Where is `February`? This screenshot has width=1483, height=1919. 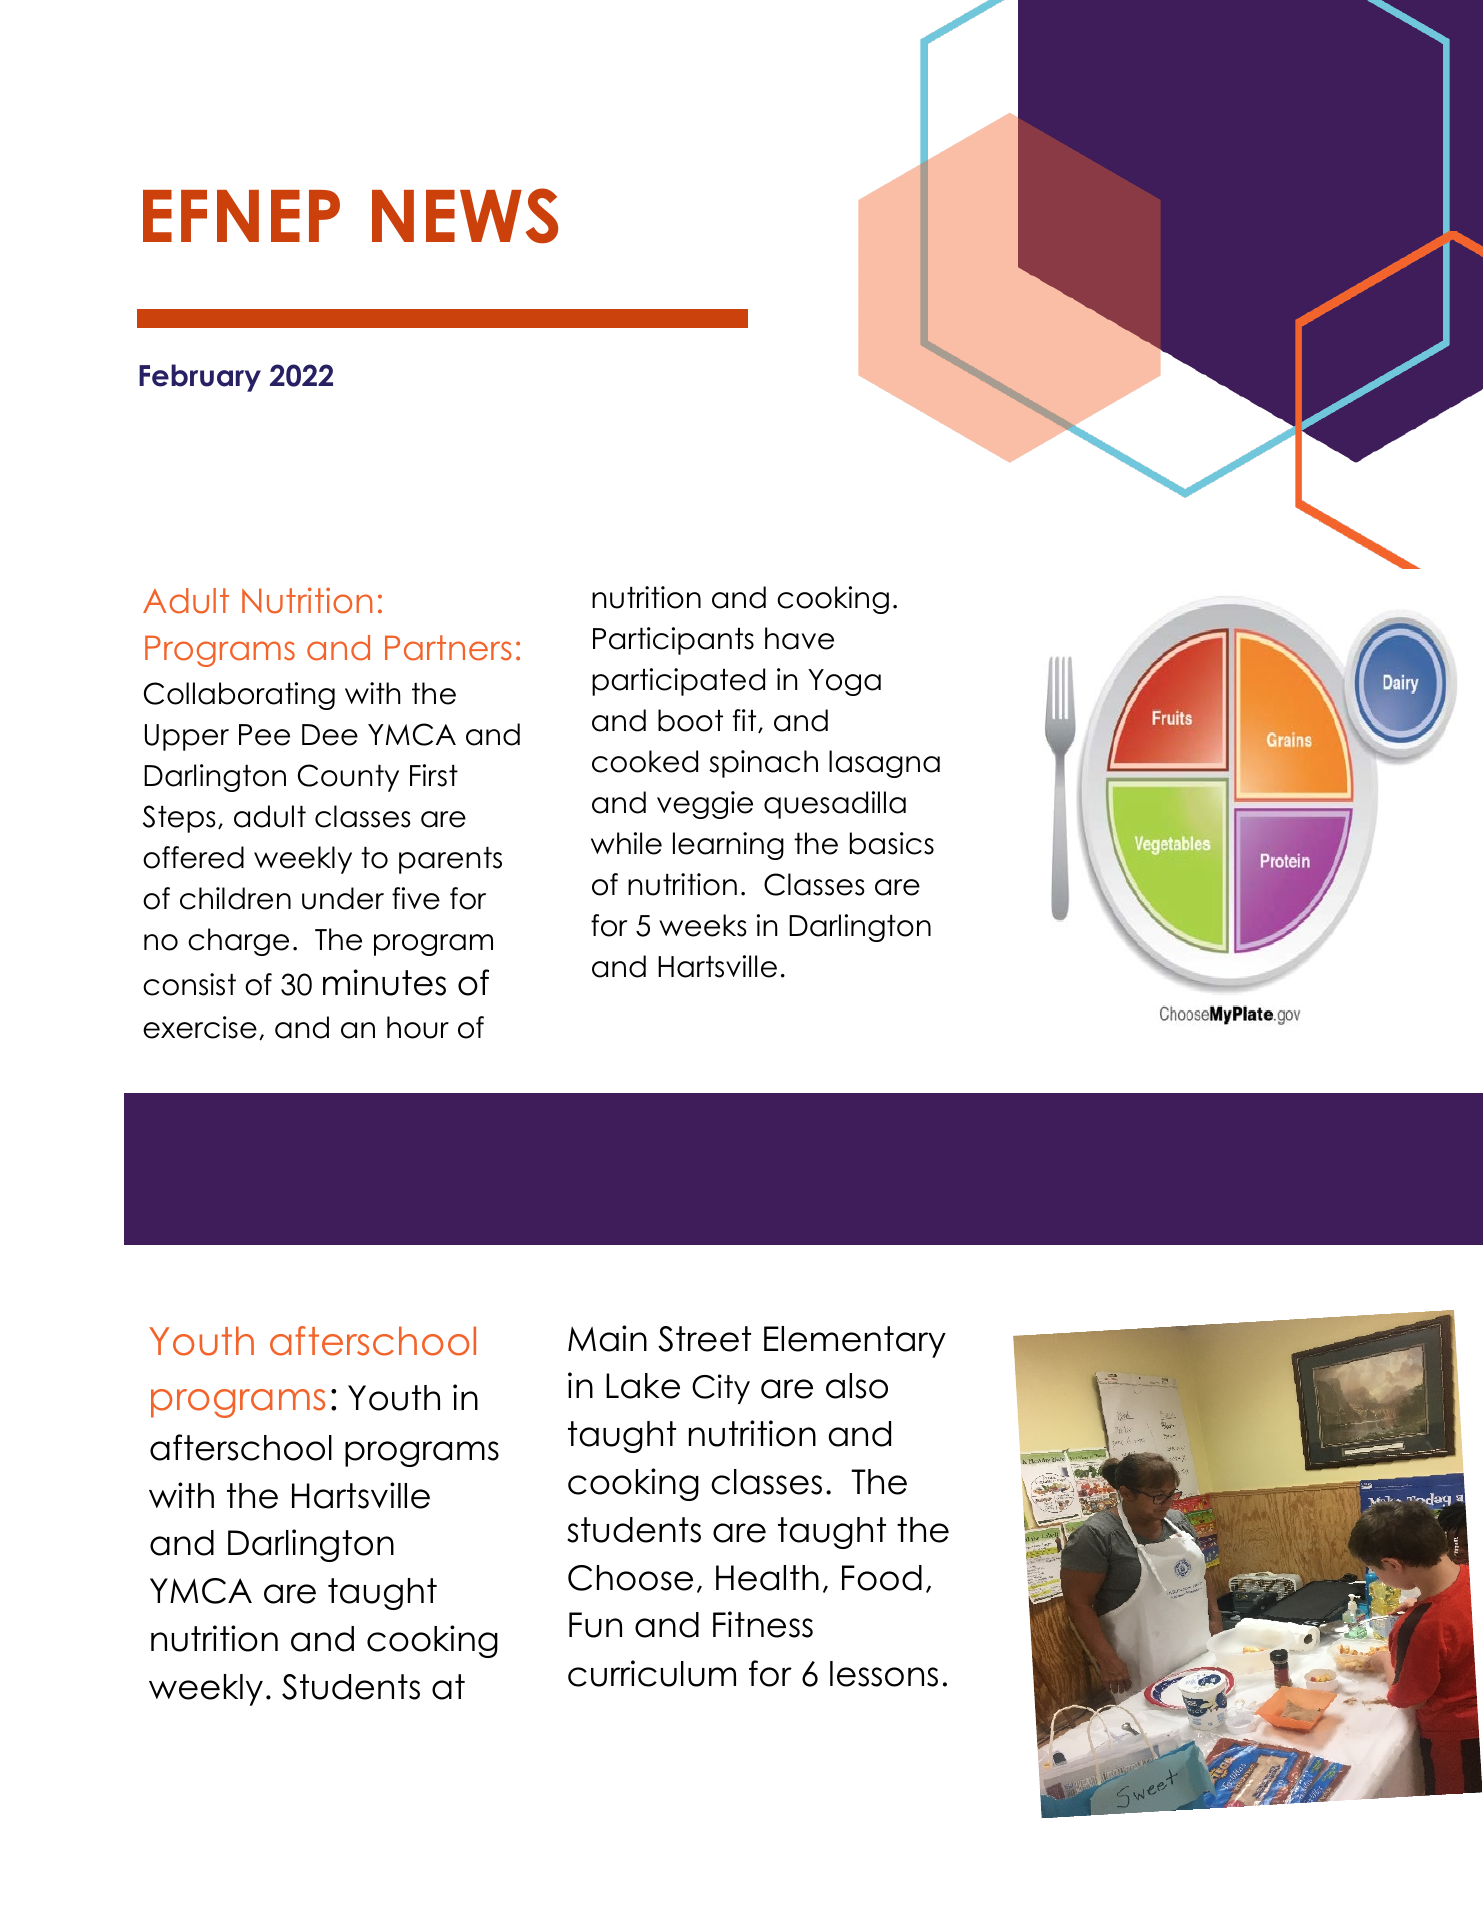 February is located at coordinates (200, 378).
